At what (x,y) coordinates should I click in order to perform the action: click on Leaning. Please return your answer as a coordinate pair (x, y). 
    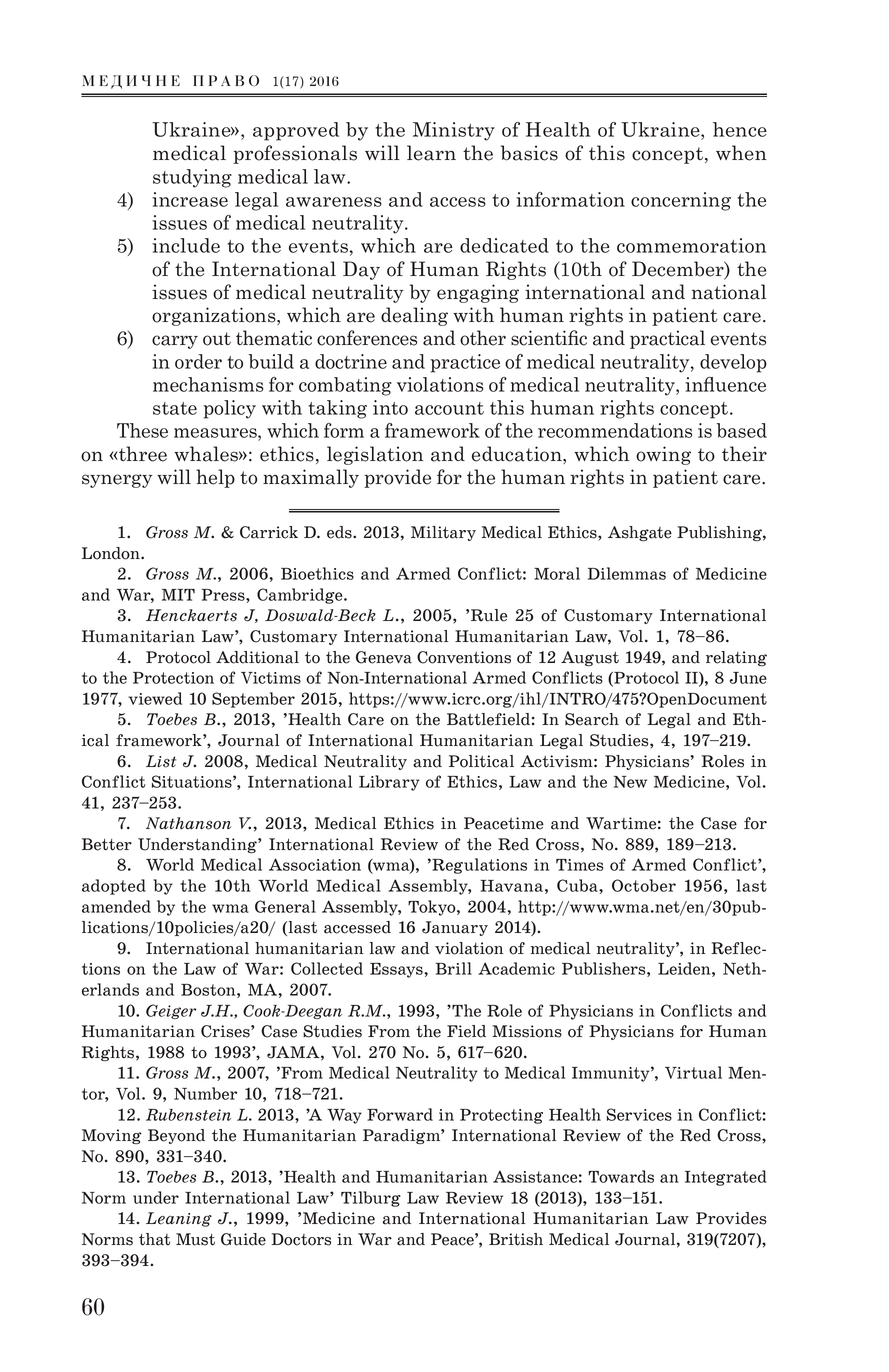
    Looking at the image, I should click on (179, 1219).
